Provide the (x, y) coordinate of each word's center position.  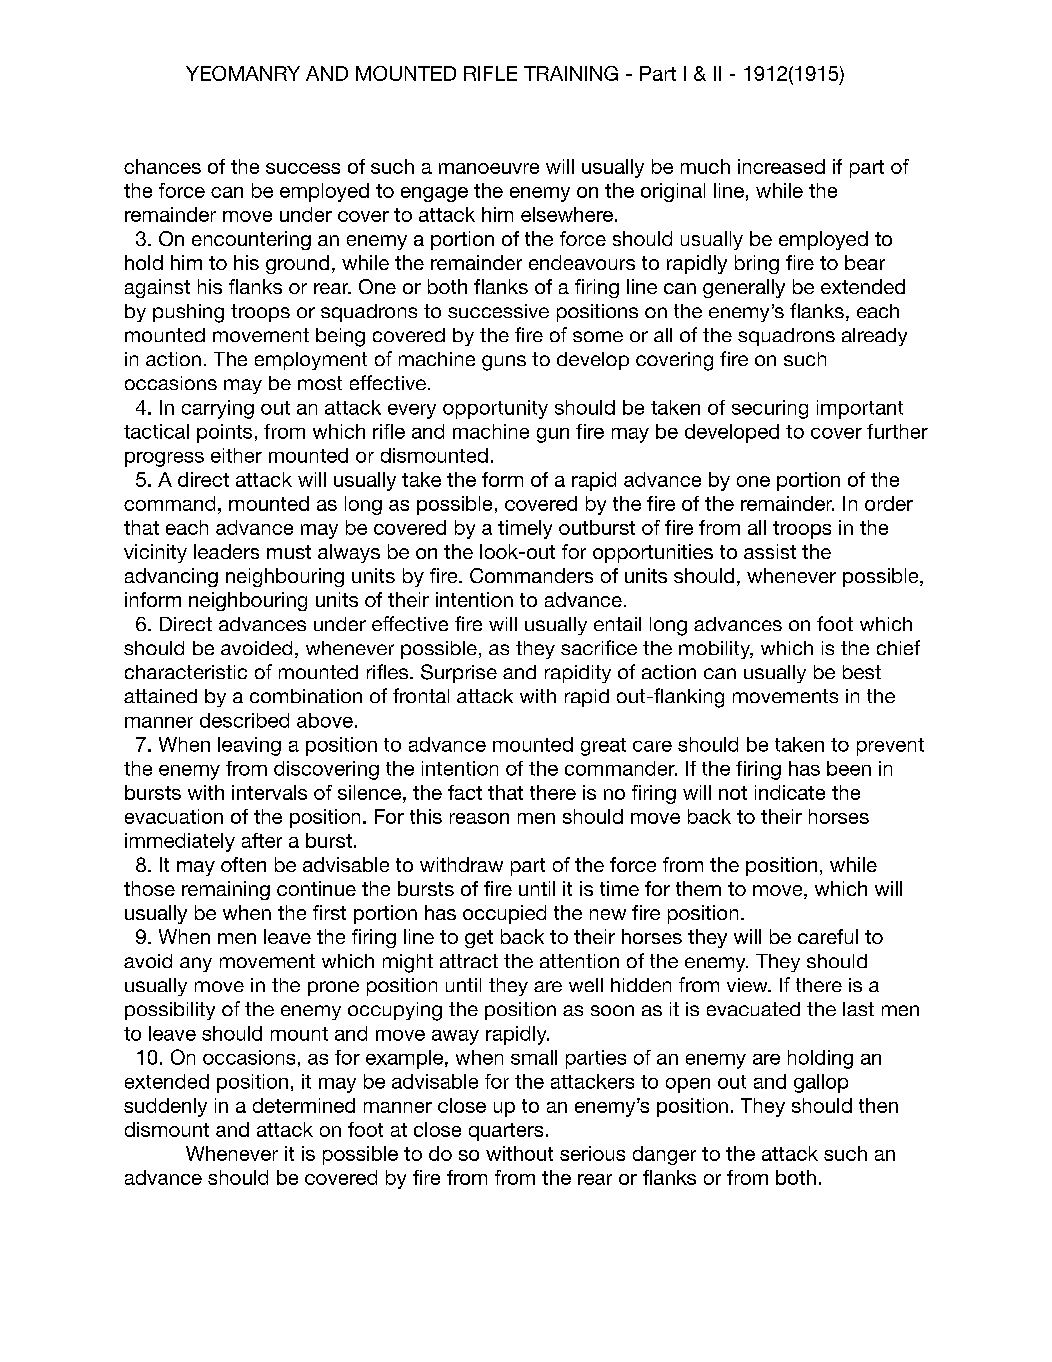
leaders (226, 551)
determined (304, 1105)
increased (781, 166)
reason (479, 818)
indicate (790, 792)
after (262, 840)
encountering (251, 240)
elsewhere (567, 214)
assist (770, 551)
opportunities (653, 553)
